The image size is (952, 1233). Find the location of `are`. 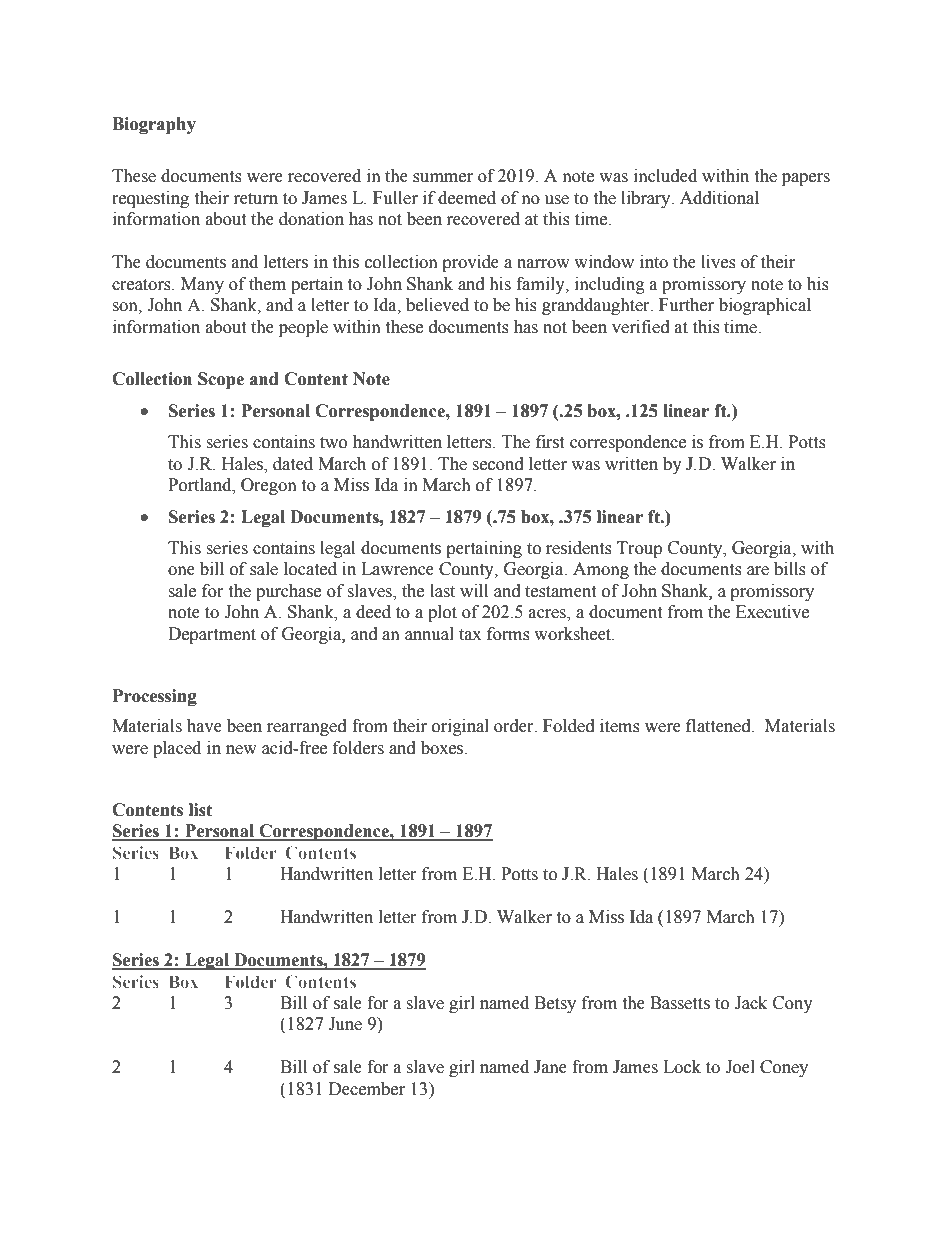

are is located at coordinates (758, 571).
